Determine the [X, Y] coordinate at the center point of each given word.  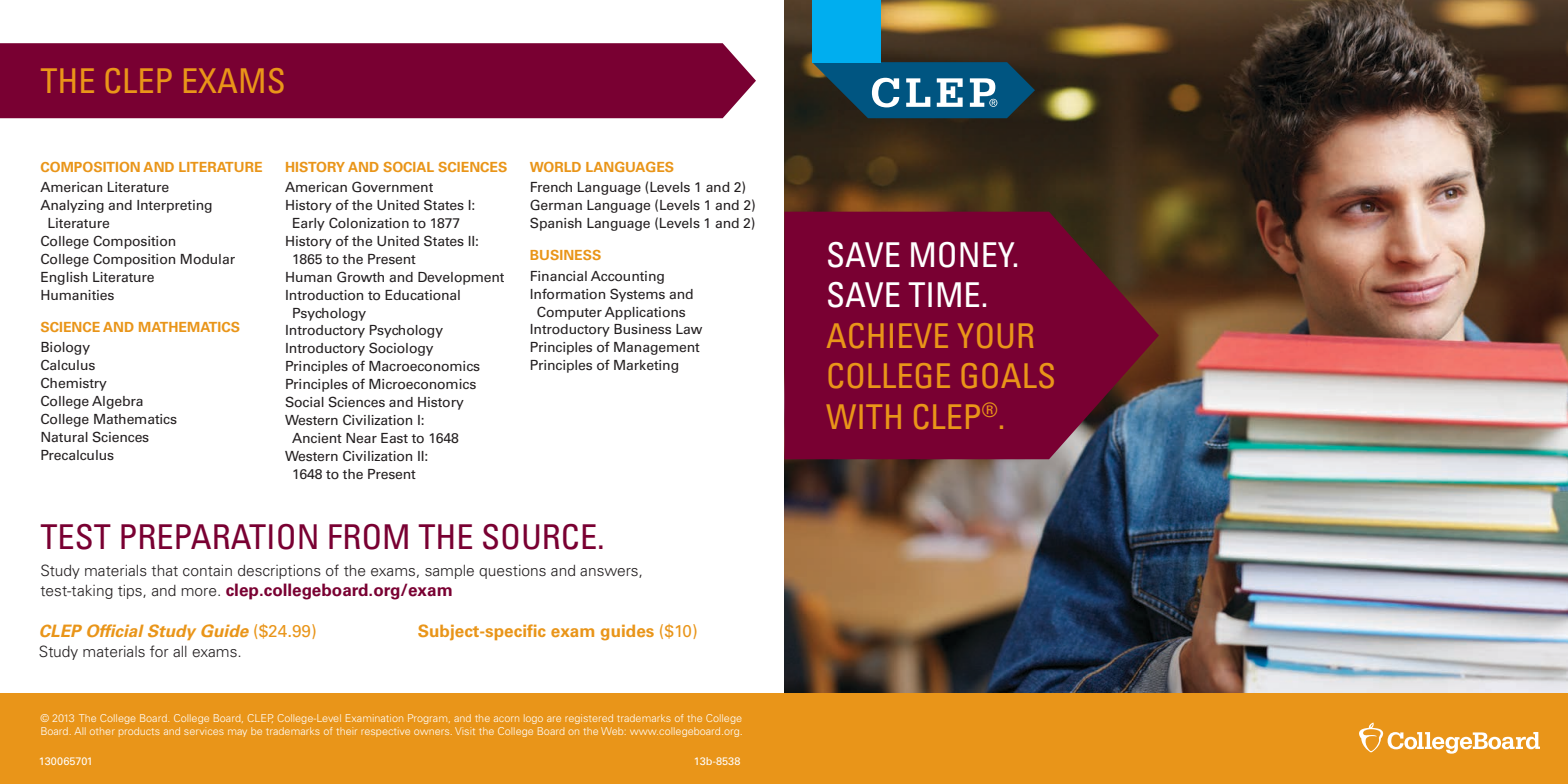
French [551, 187]
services [204, 731]
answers [610, 573]
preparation [219, 537]
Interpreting [174, 206]
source [539, 537]
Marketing [646, 366]
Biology [65, 348]
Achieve [887, 335]
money [964, 255]
